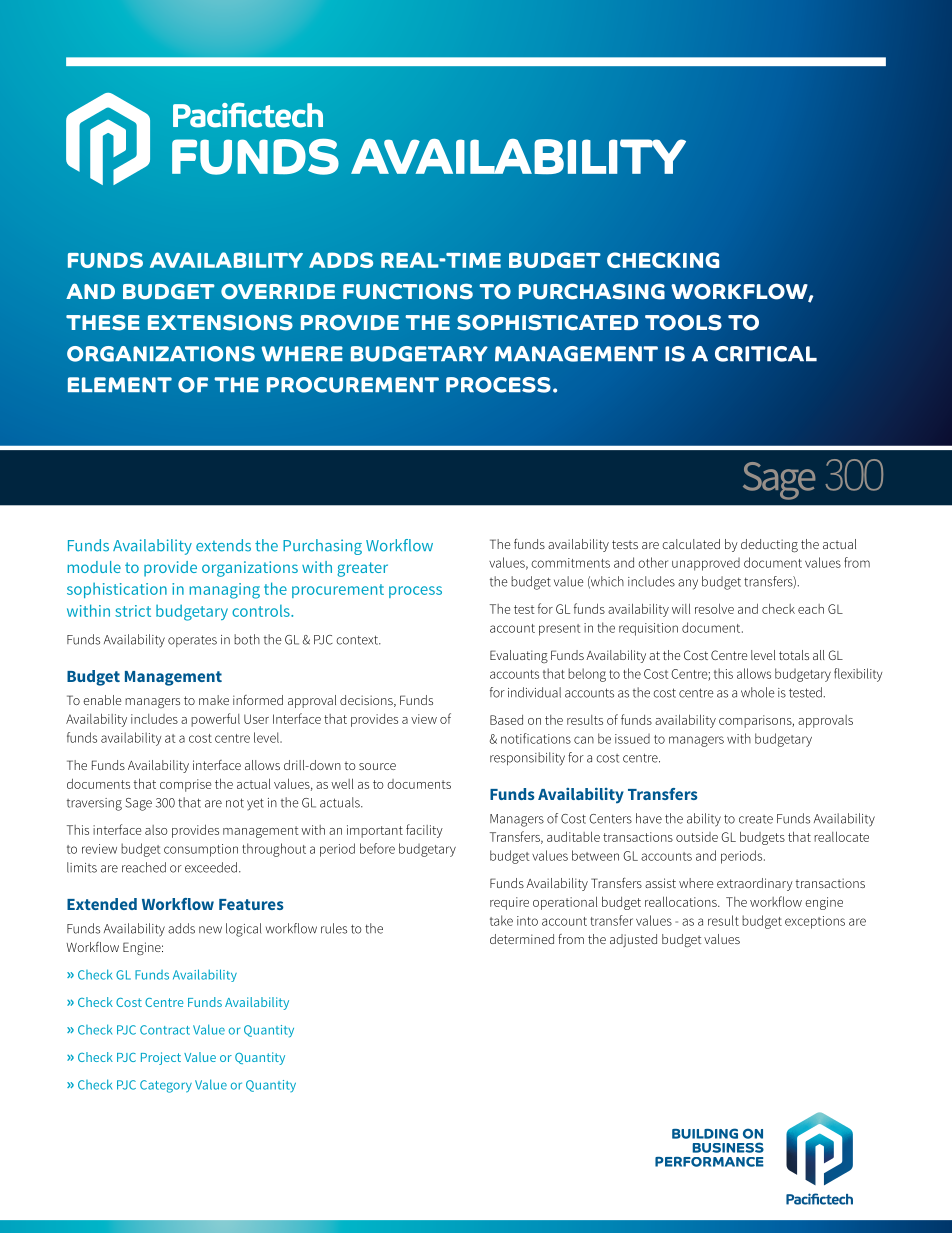 The image size is (952, 1233). What do you see at coordinates (201, 850) in the document?
I see `consumption` at bounding box center [201, 850].
